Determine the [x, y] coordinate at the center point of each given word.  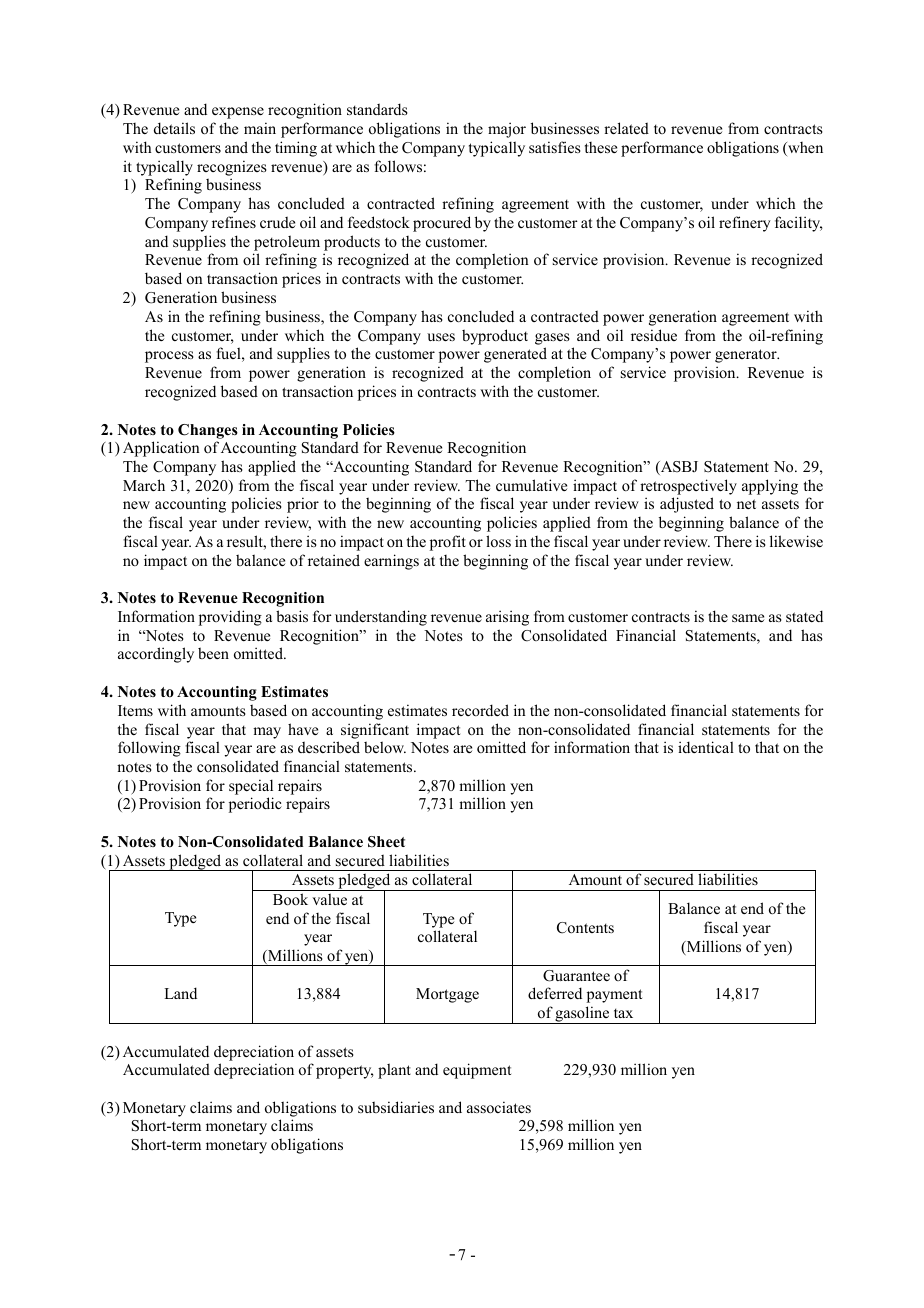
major [507, 130]
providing [230, 618]
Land [180, 993]
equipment [477, 1071]
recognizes [232, 168]
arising [507, 618]
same [748, 618]
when [804, 149]
